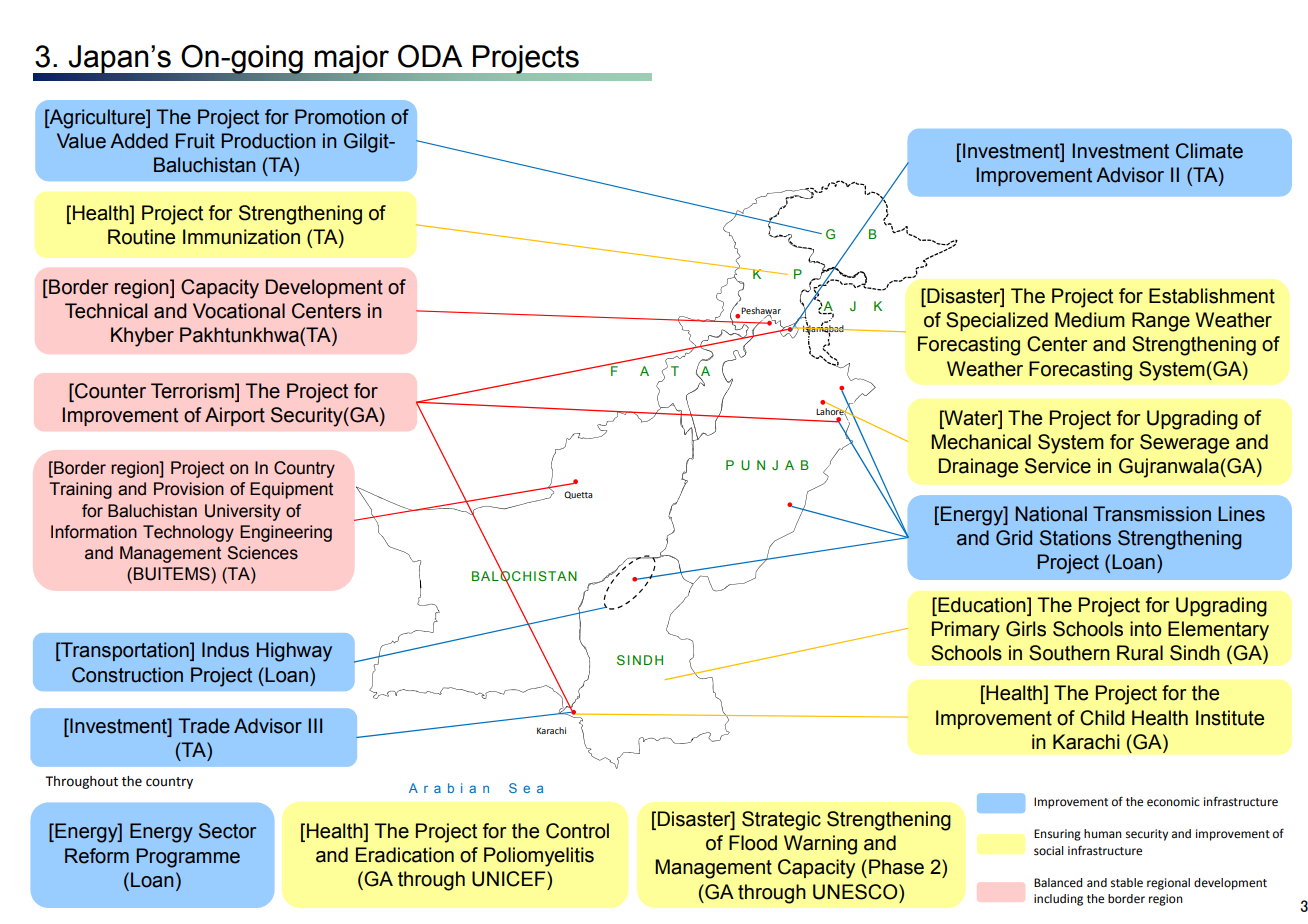 This screenshot has width=1308, height=924. I want to click on Indus, so click(225, 650).
